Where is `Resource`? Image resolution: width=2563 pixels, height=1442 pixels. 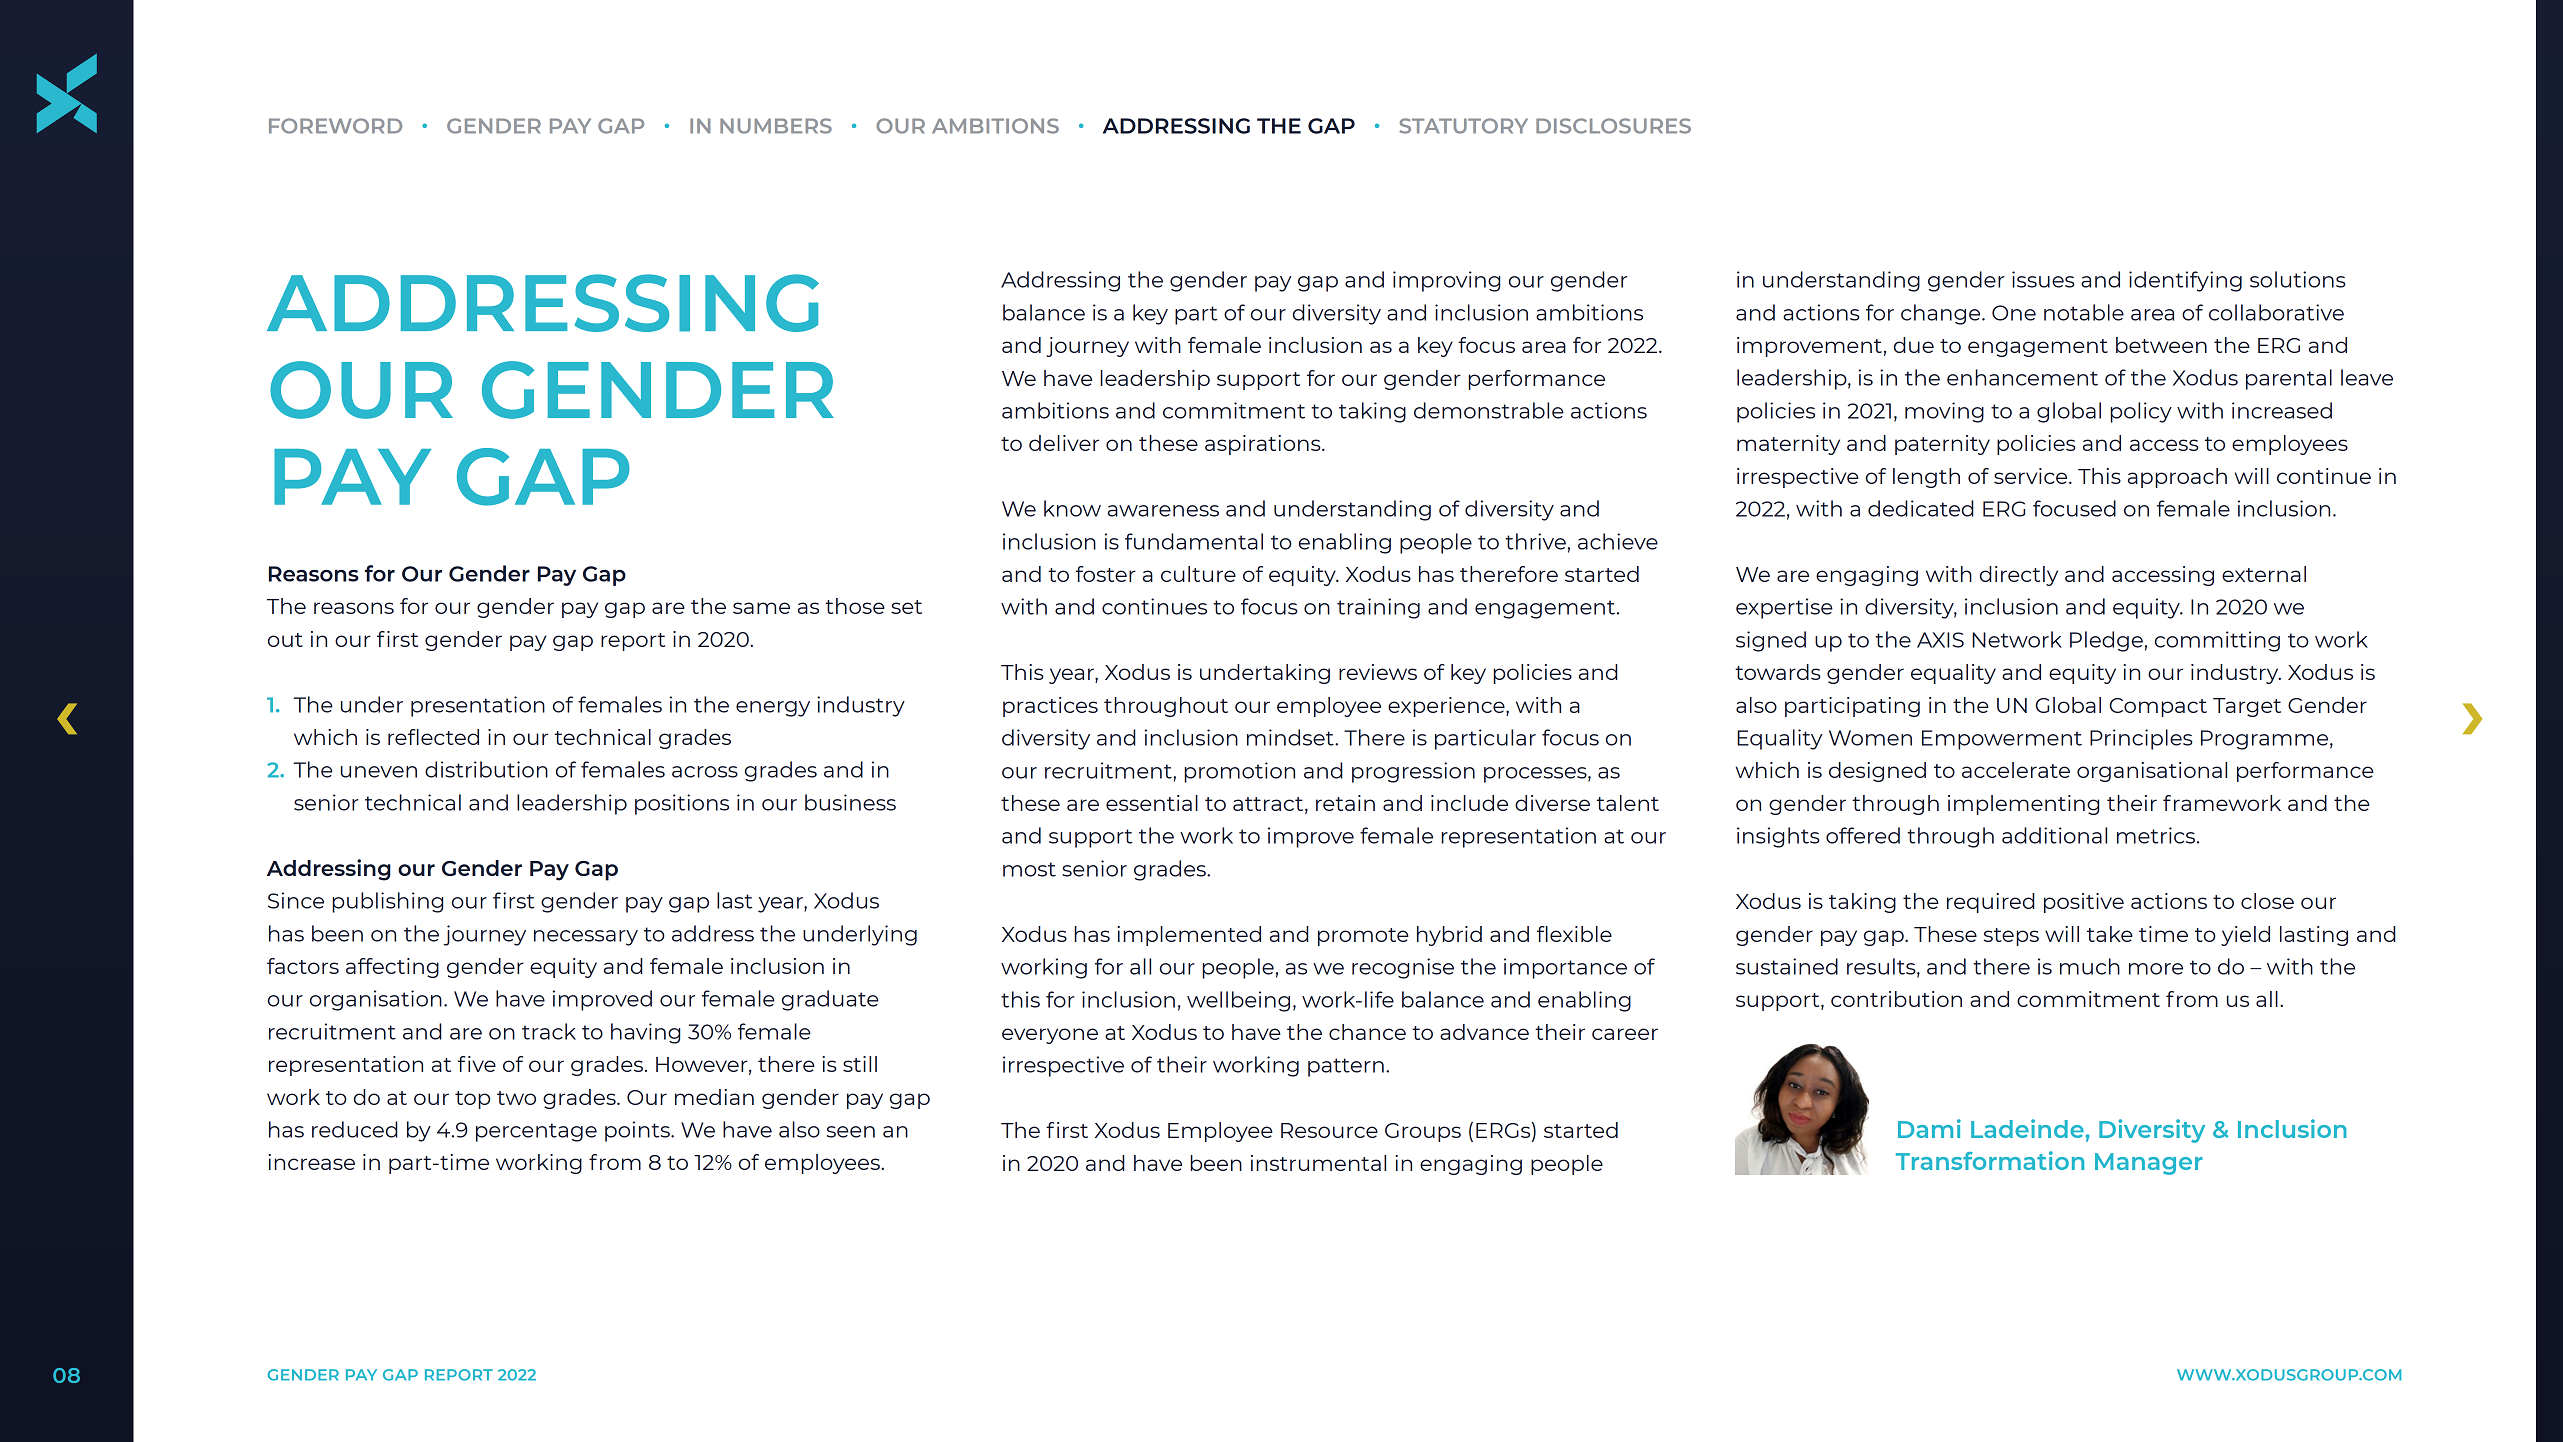 Resource is located at coordinates (1329, 1130).
